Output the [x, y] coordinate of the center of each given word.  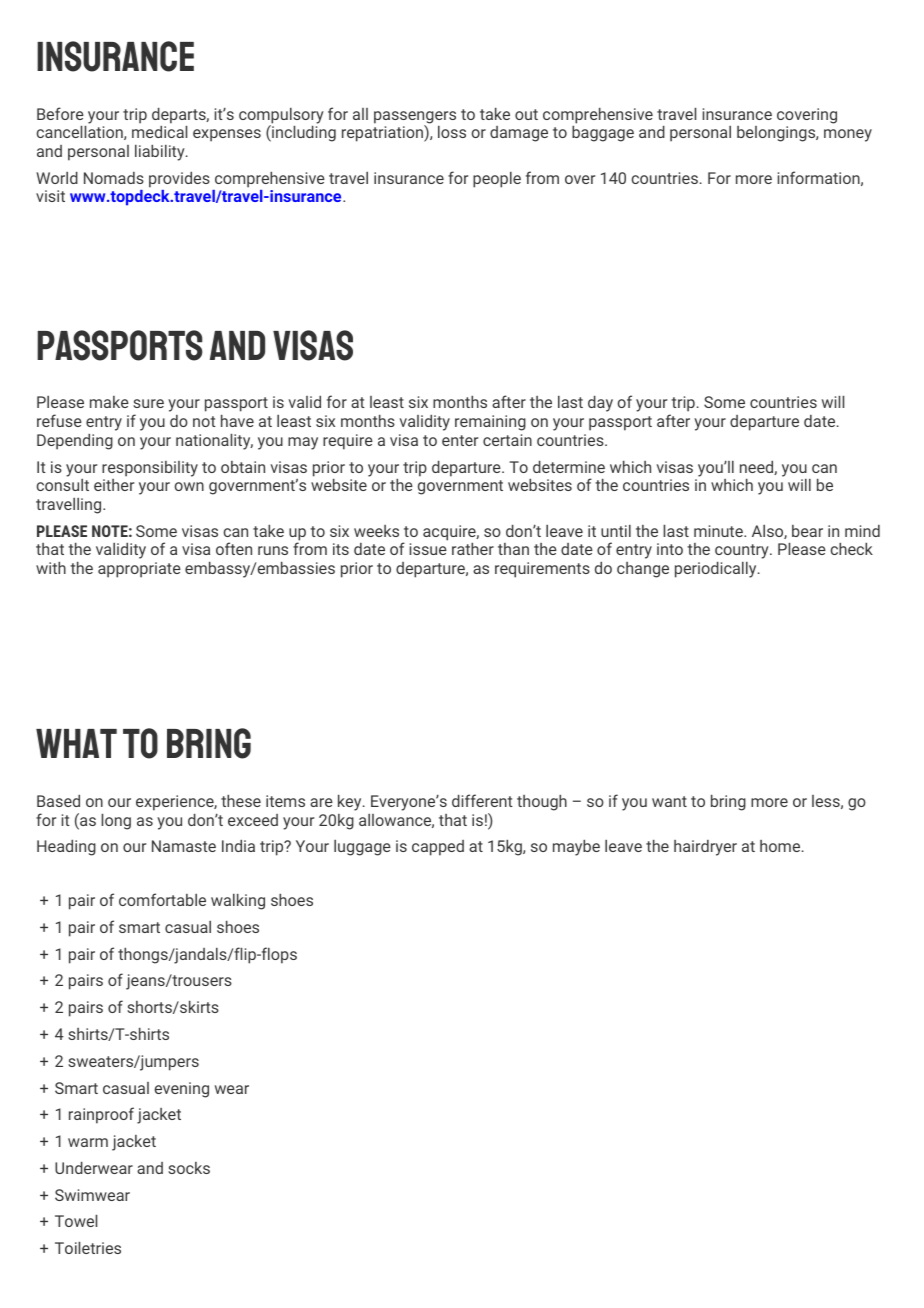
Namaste [184, 846]
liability [161, 153]
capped [438, 848]
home [781, 846]
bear [807, 531]
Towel [76, 1221]
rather [473, 549]
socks [189, 1168]
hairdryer [705, 848]
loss [452, 132]
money [848, 135]
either [114, 485]
